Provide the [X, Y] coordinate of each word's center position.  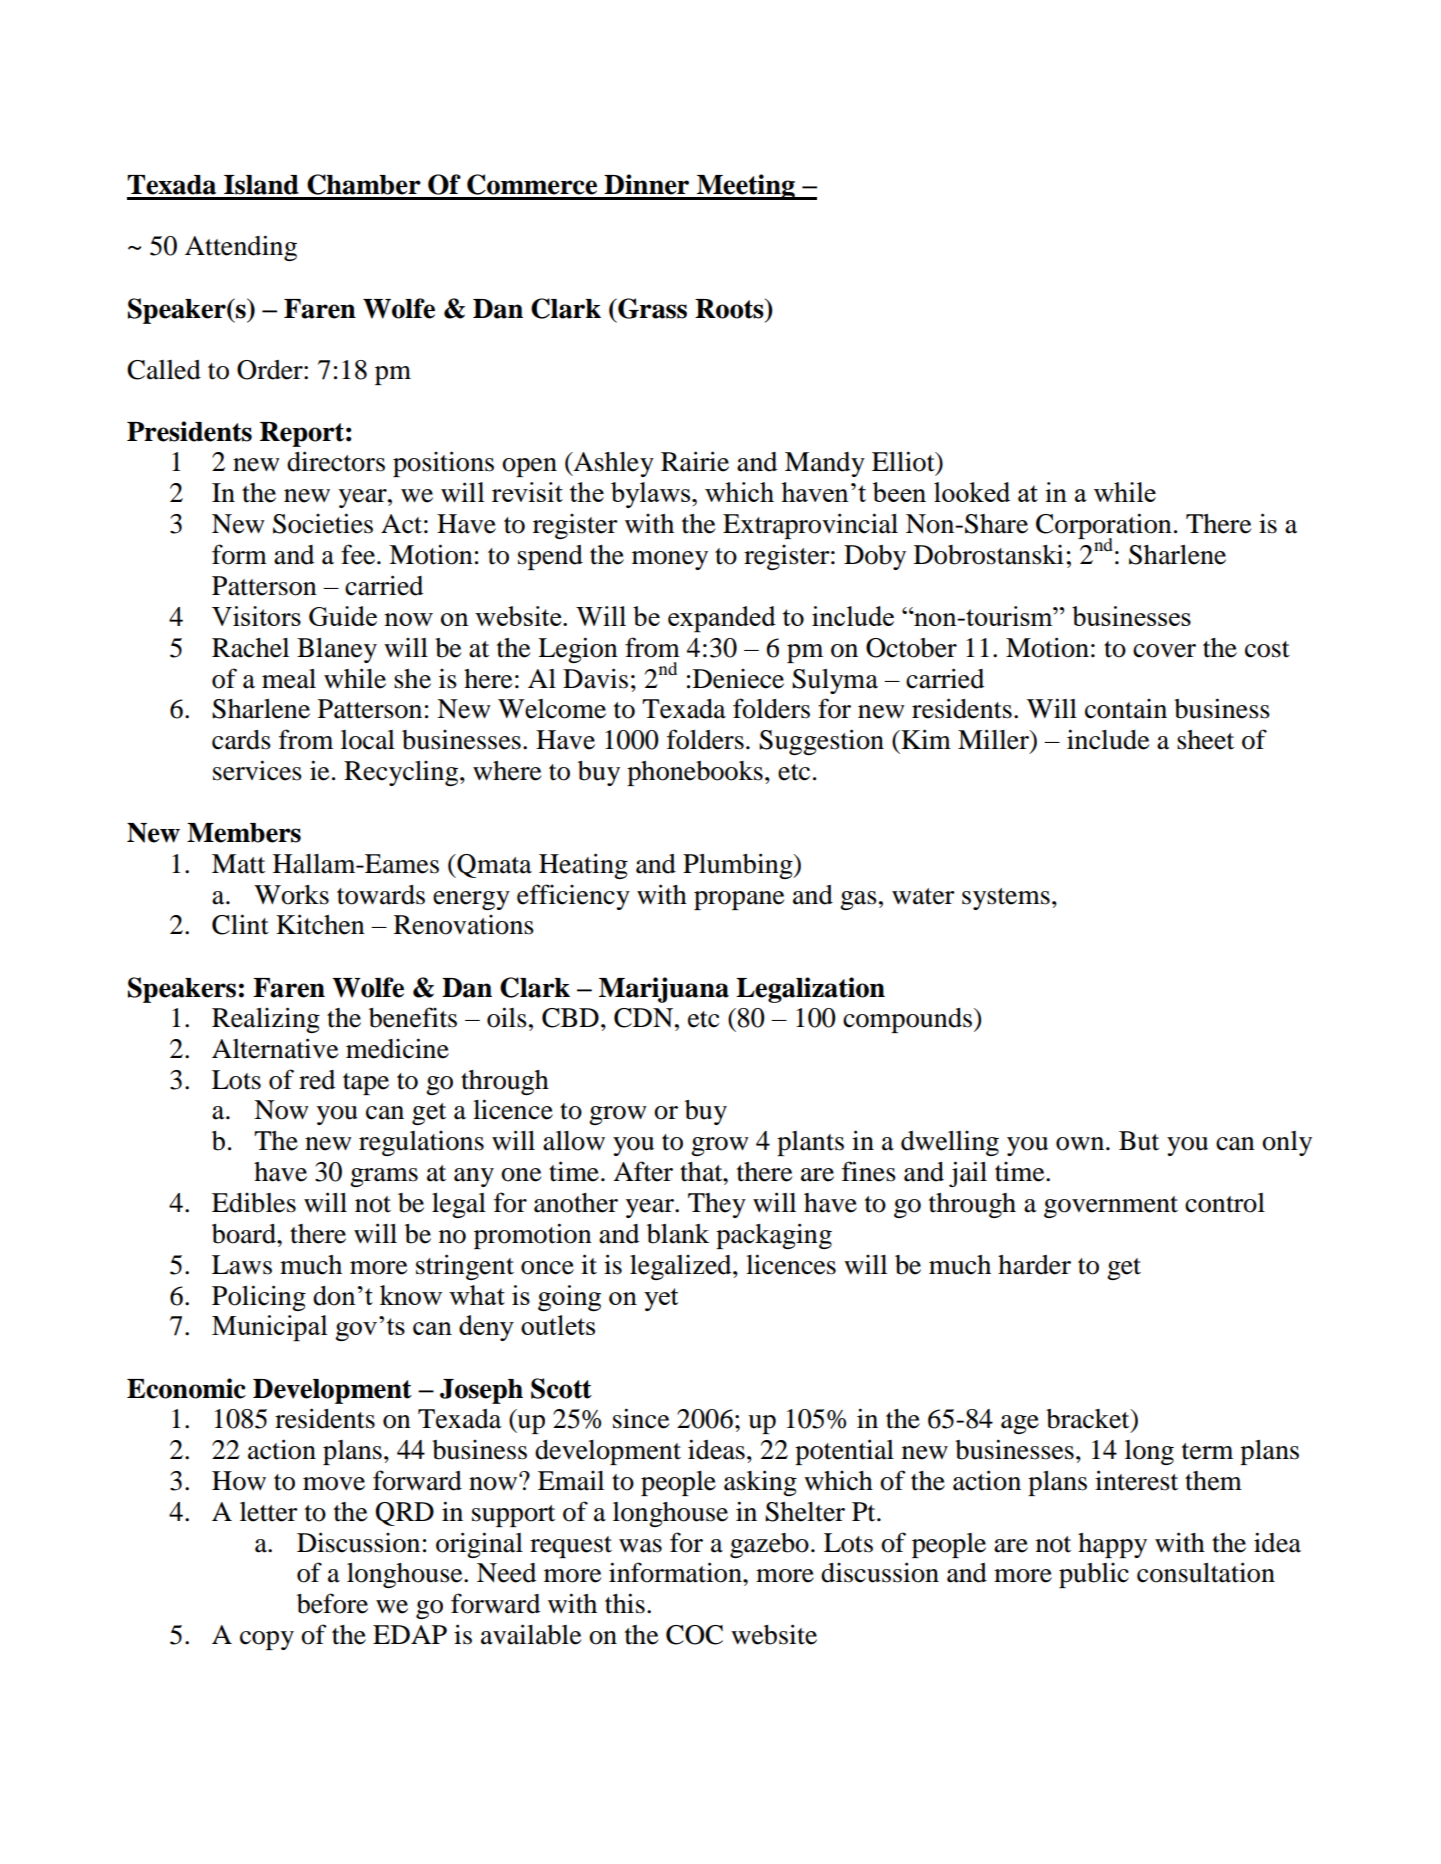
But [1139, 1141]
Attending [241, 248]
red [317, 1080]
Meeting [746, 187]
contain [1126, 709]
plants [810, 1143]
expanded [722, 619]
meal [289, 679]
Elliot [904, 462]
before [332, 1603]
